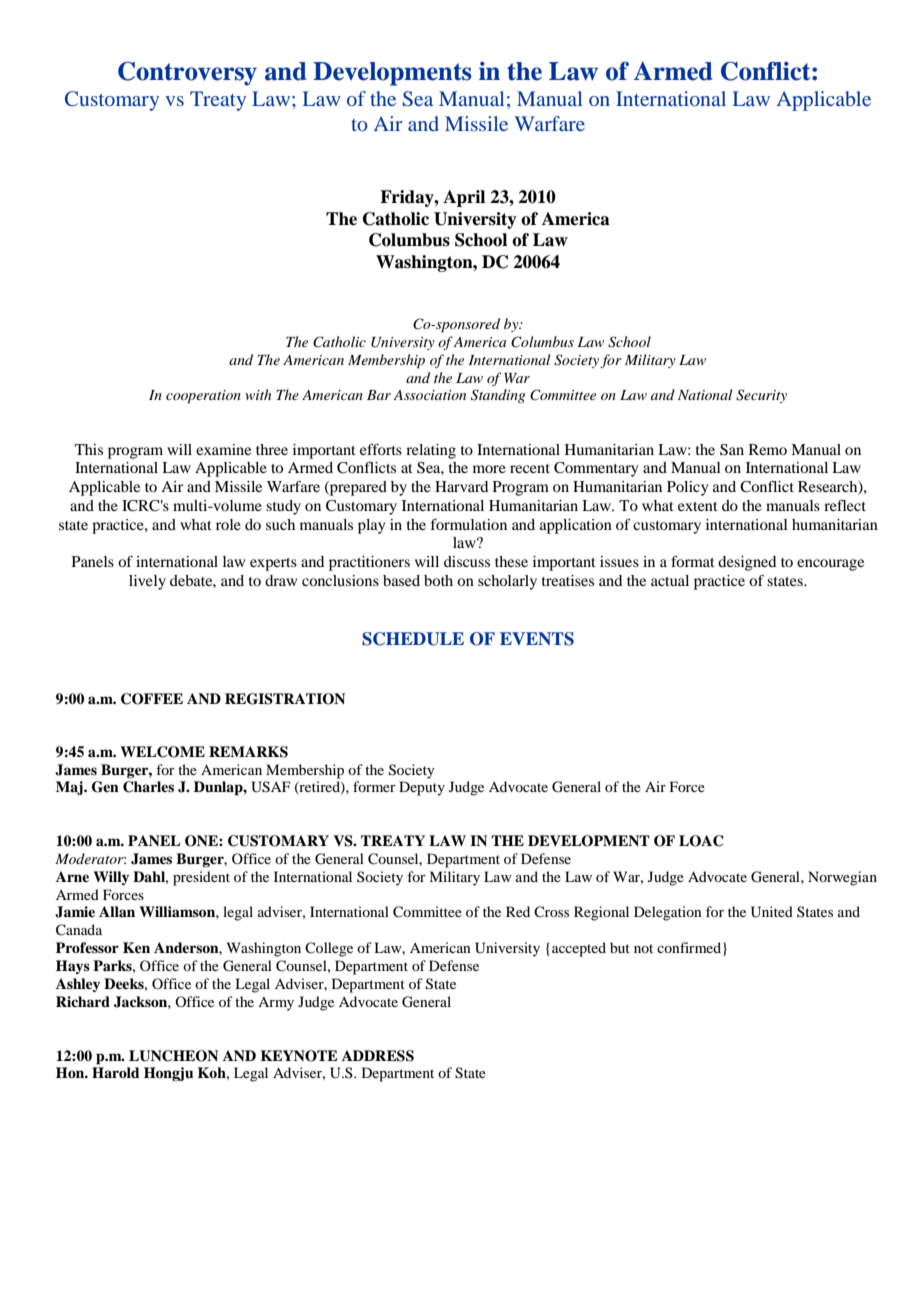 This image has height=1308, width=924. Describe the element at coordinates (378, 1056) in the image. I see `ADDRESS` at that location.
